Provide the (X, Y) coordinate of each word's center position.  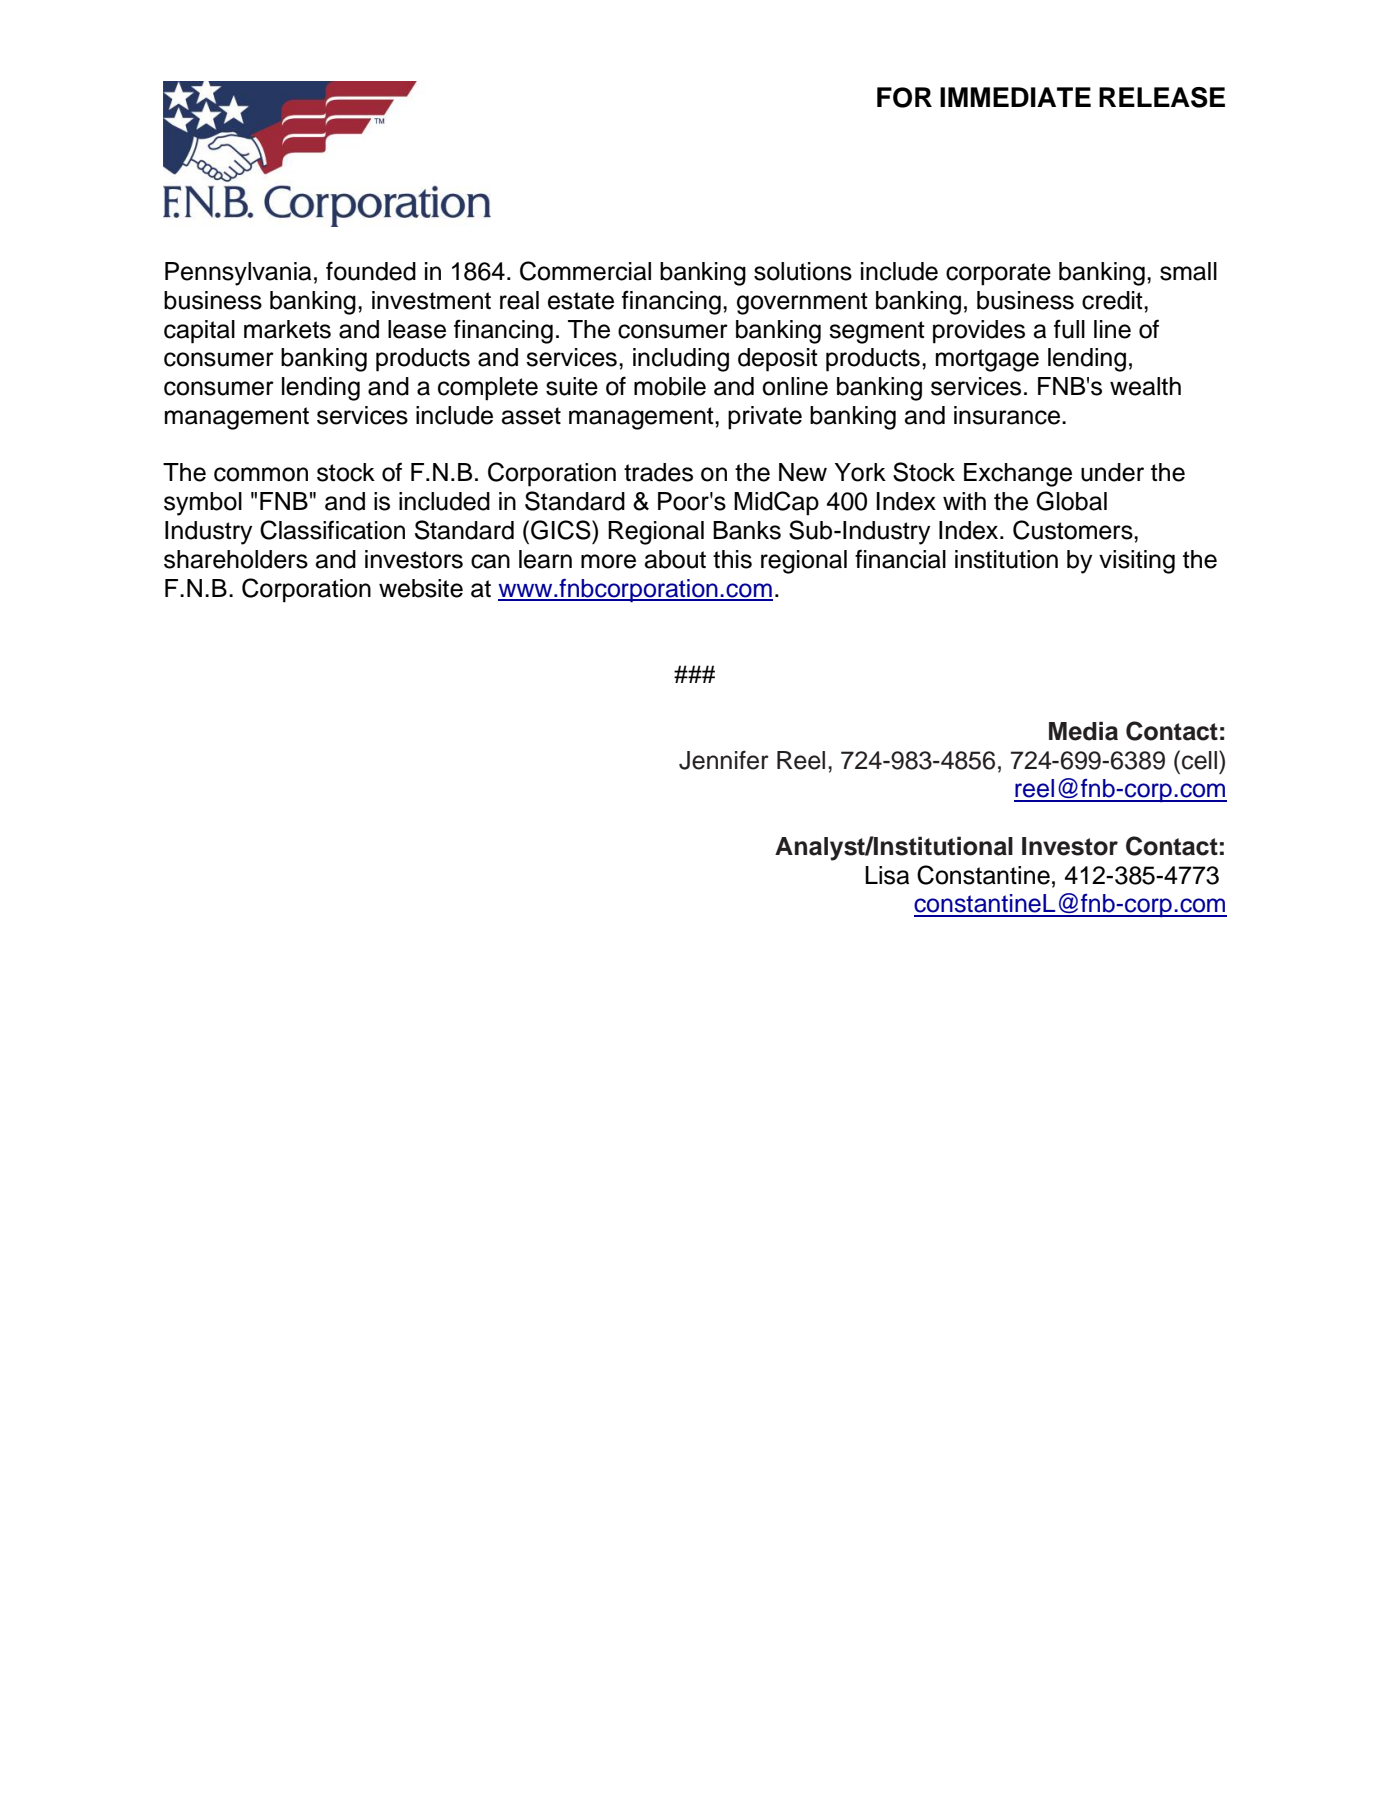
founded (371, 271)
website (421, 588)
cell (1199, 760)
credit (1113, 300)
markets (287, 329)
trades (658, 472)
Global (1071, 501)
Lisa (887, 875)
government (802, 303)
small (1188, 271)
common (261, 474)
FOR (904, 97)
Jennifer (724, 760)
